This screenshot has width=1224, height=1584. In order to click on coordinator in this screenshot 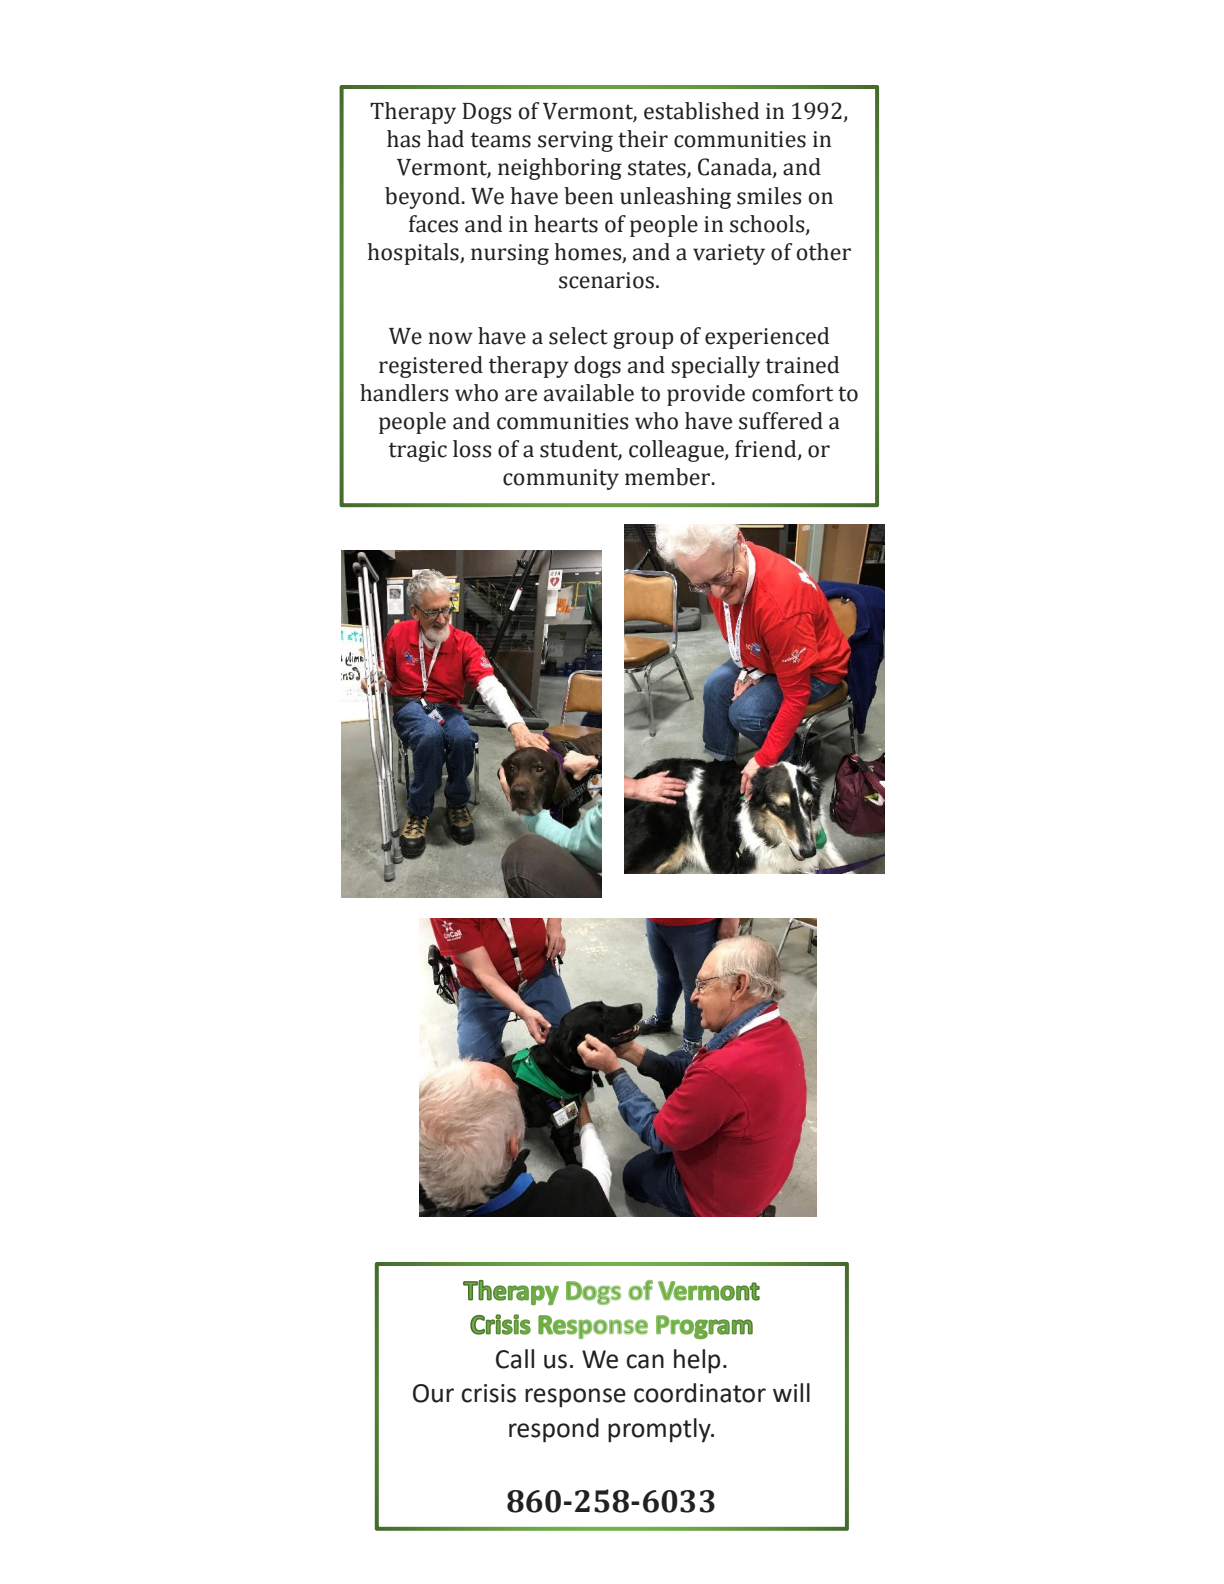, I will do `click(700, 1393)`.
